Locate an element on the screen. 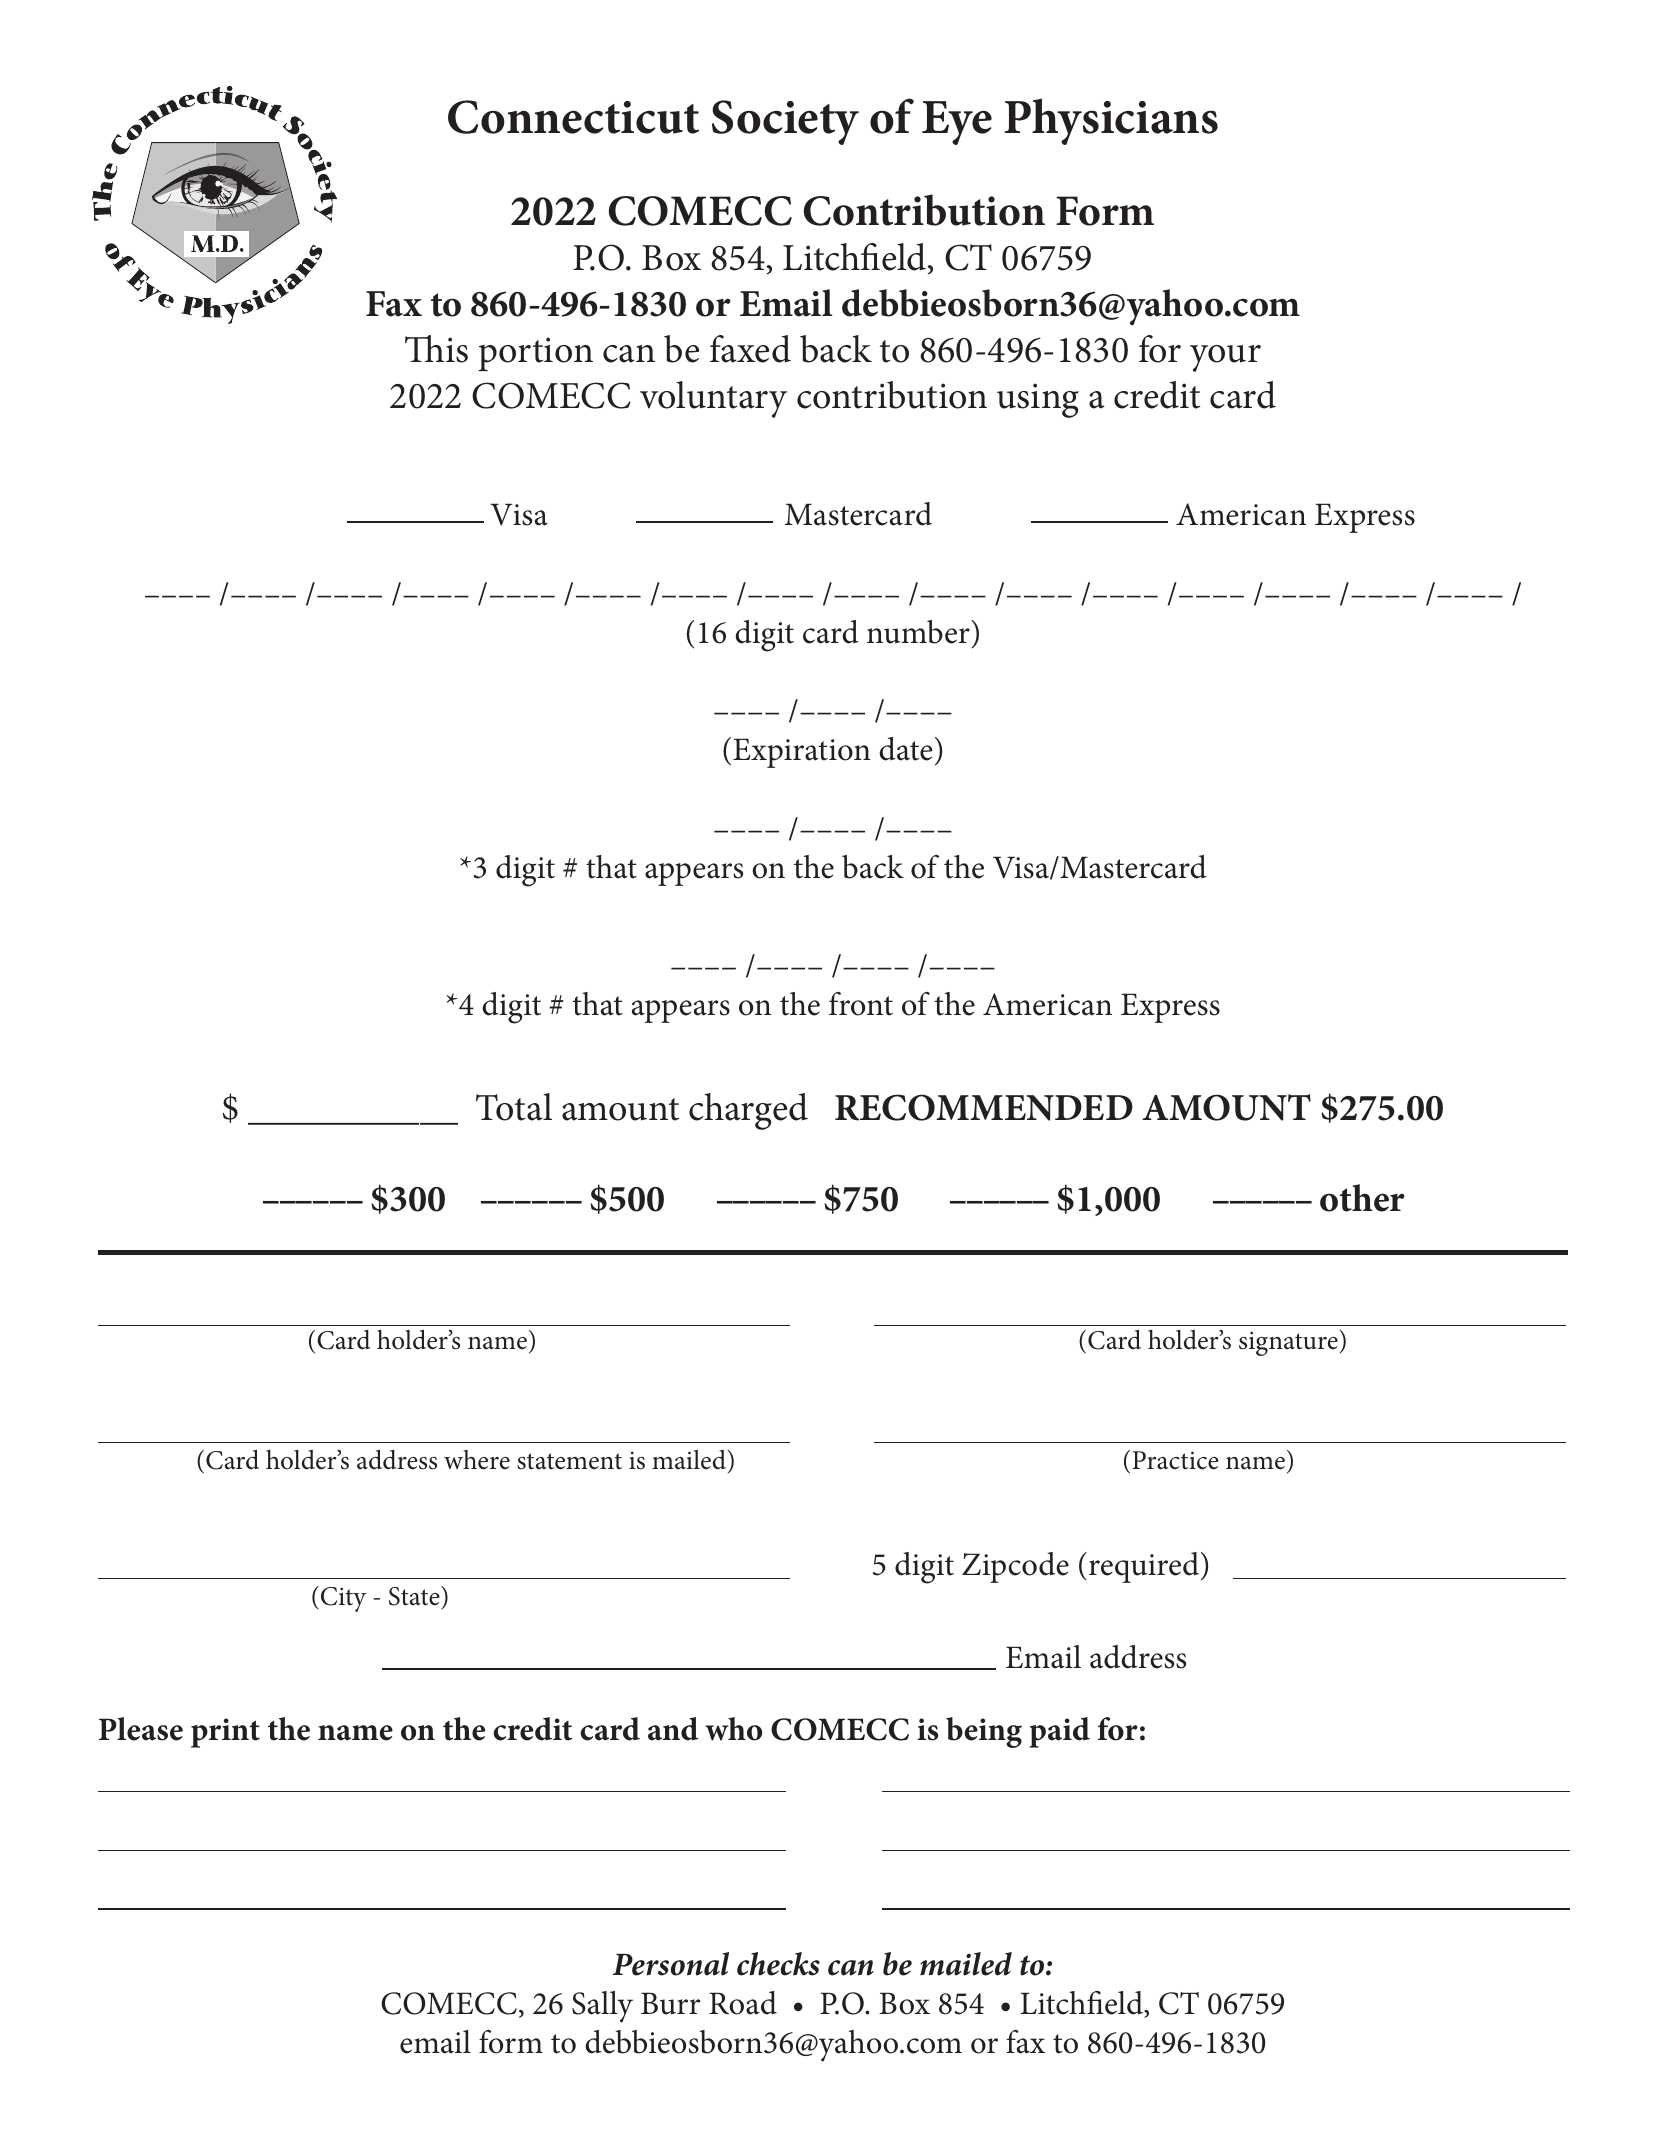 The image size is (1666, 2156). other is located at coordinates (1362, 1198).
